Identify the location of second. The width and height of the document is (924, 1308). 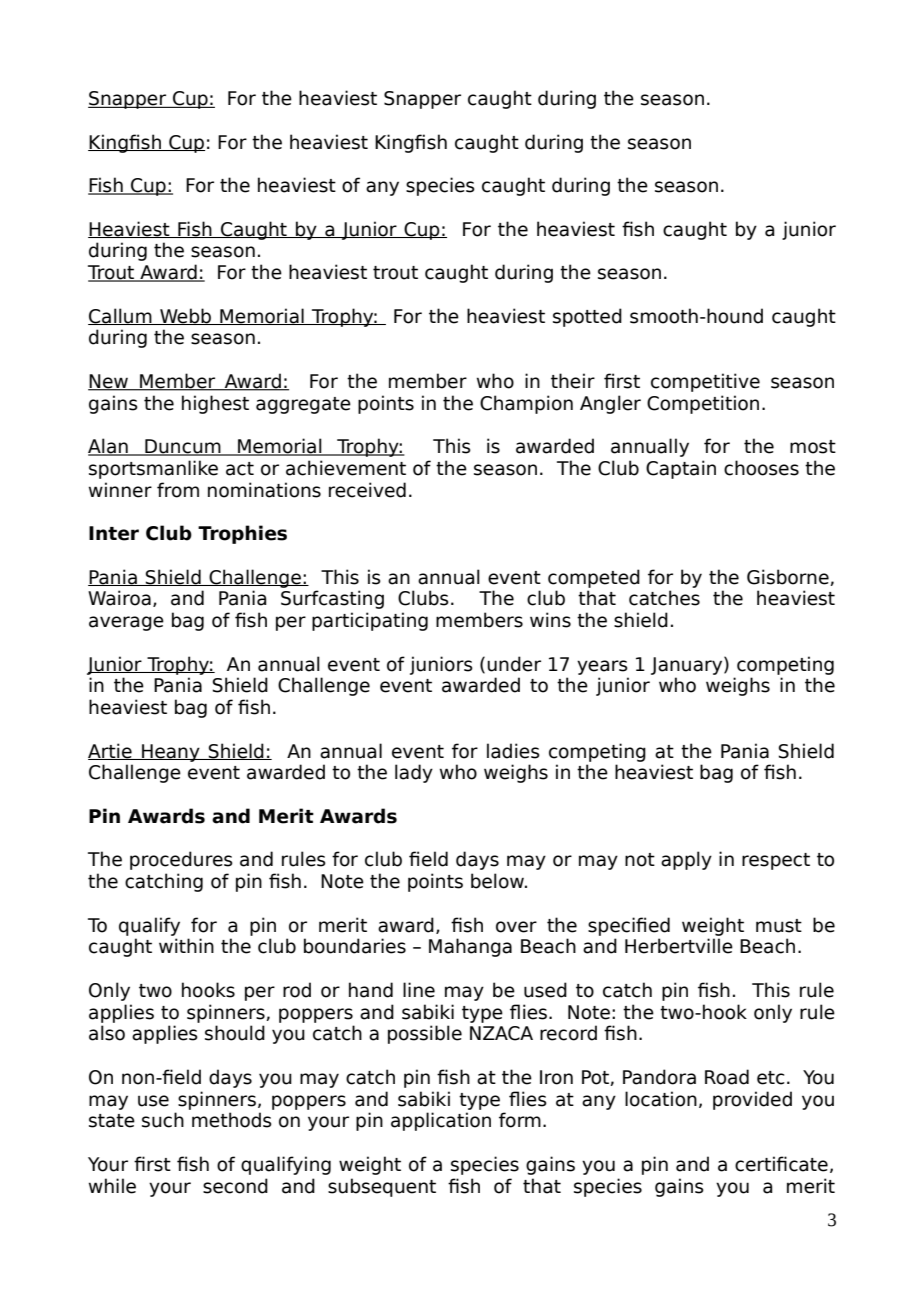
(235, 1186).
